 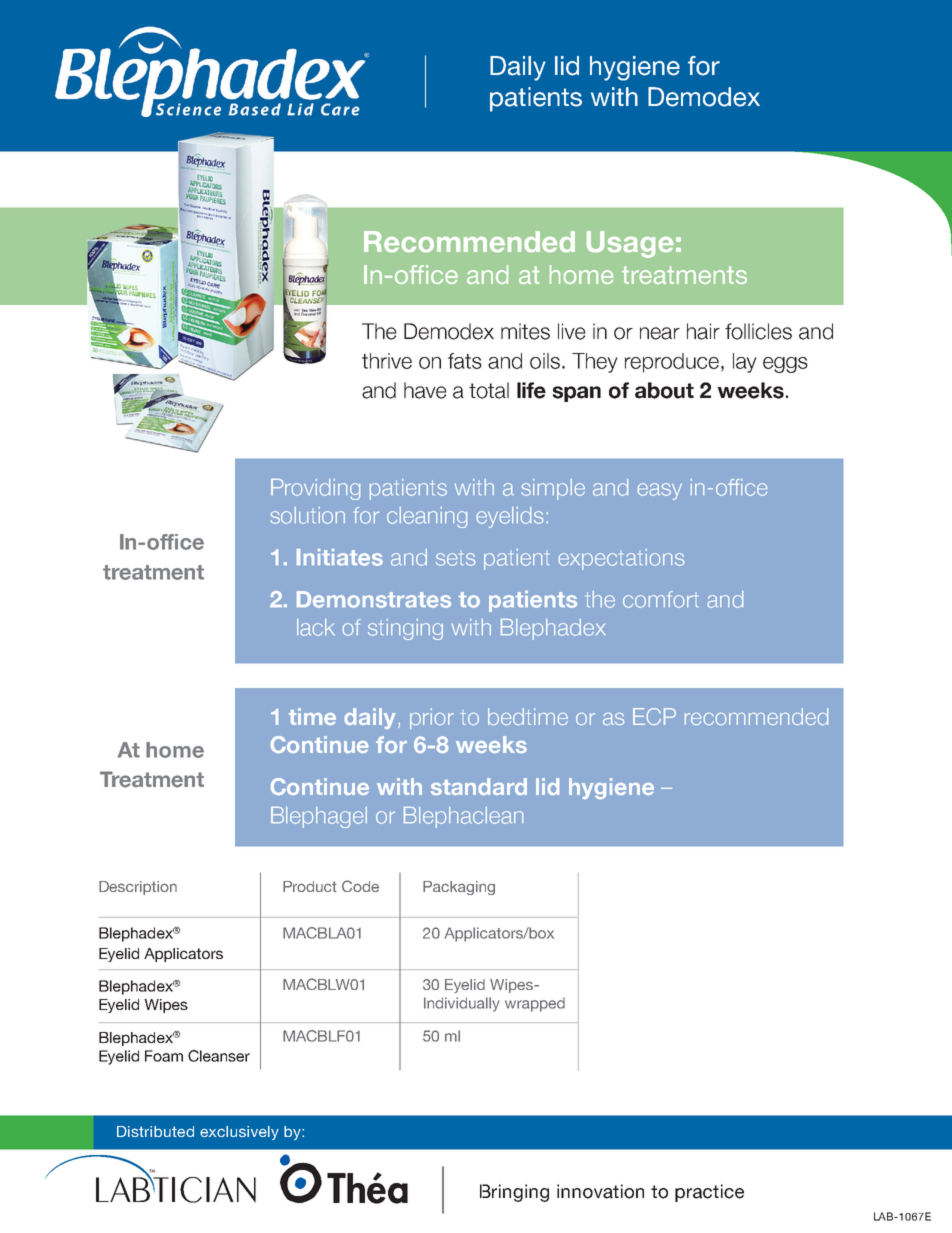 What do you see at coordinates (427, 517) in the screenshot?
I see `cleaning` at bounding box center [427, 517].
